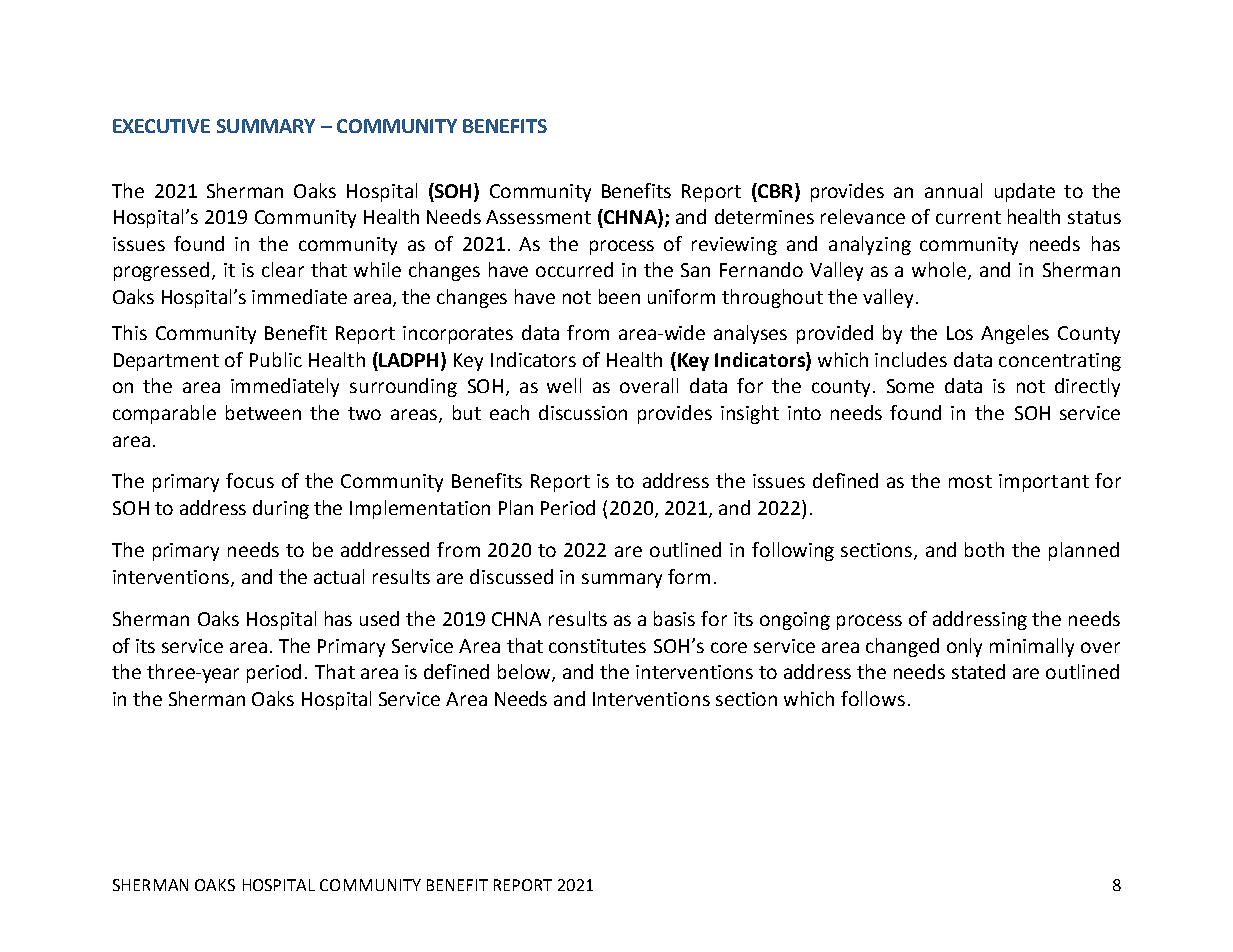 The width and height of the screenshot is (1233, 952). I want to click on annual, so click(953, 190).
